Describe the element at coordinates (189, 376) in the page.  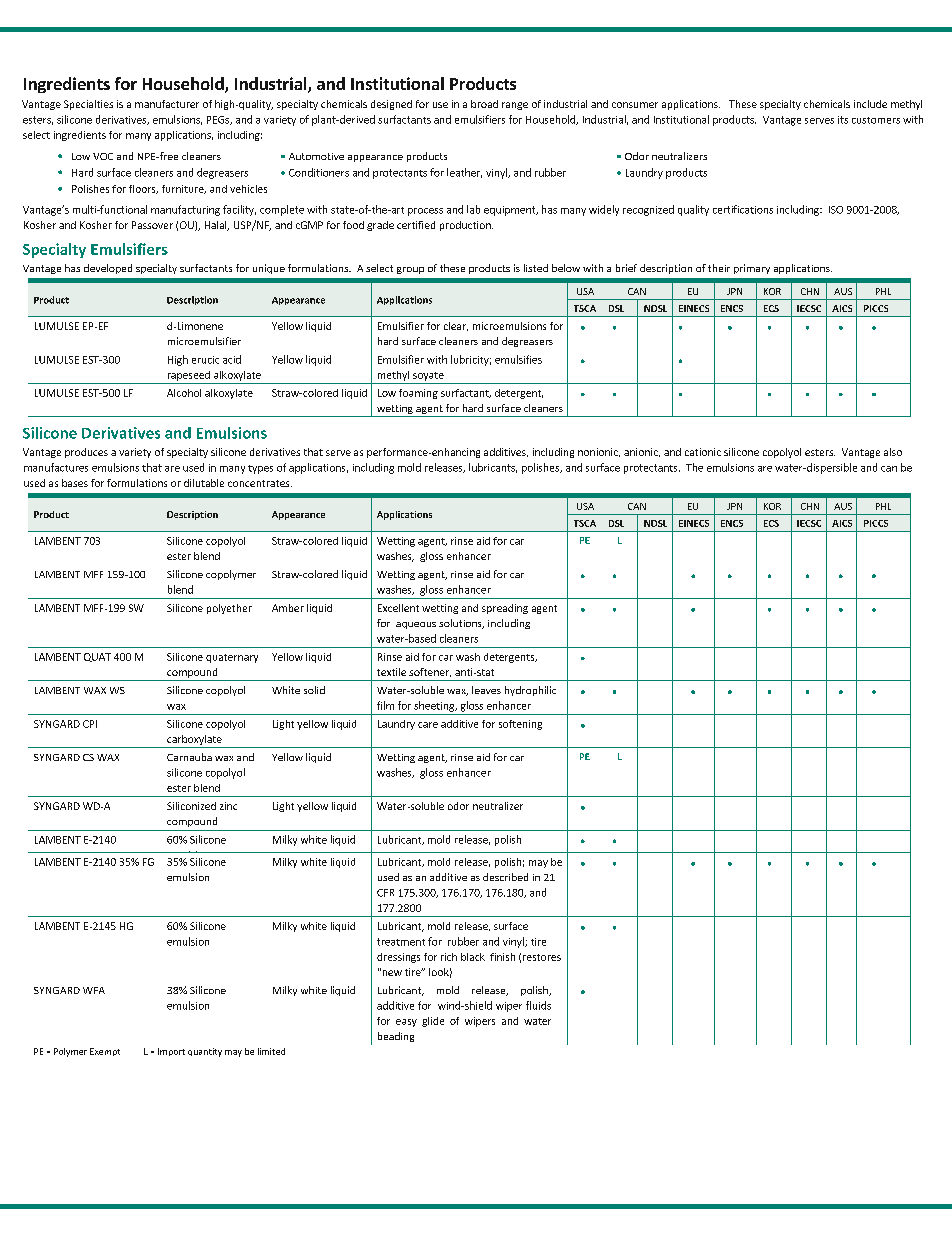
I see `rapeseed` at that location.
